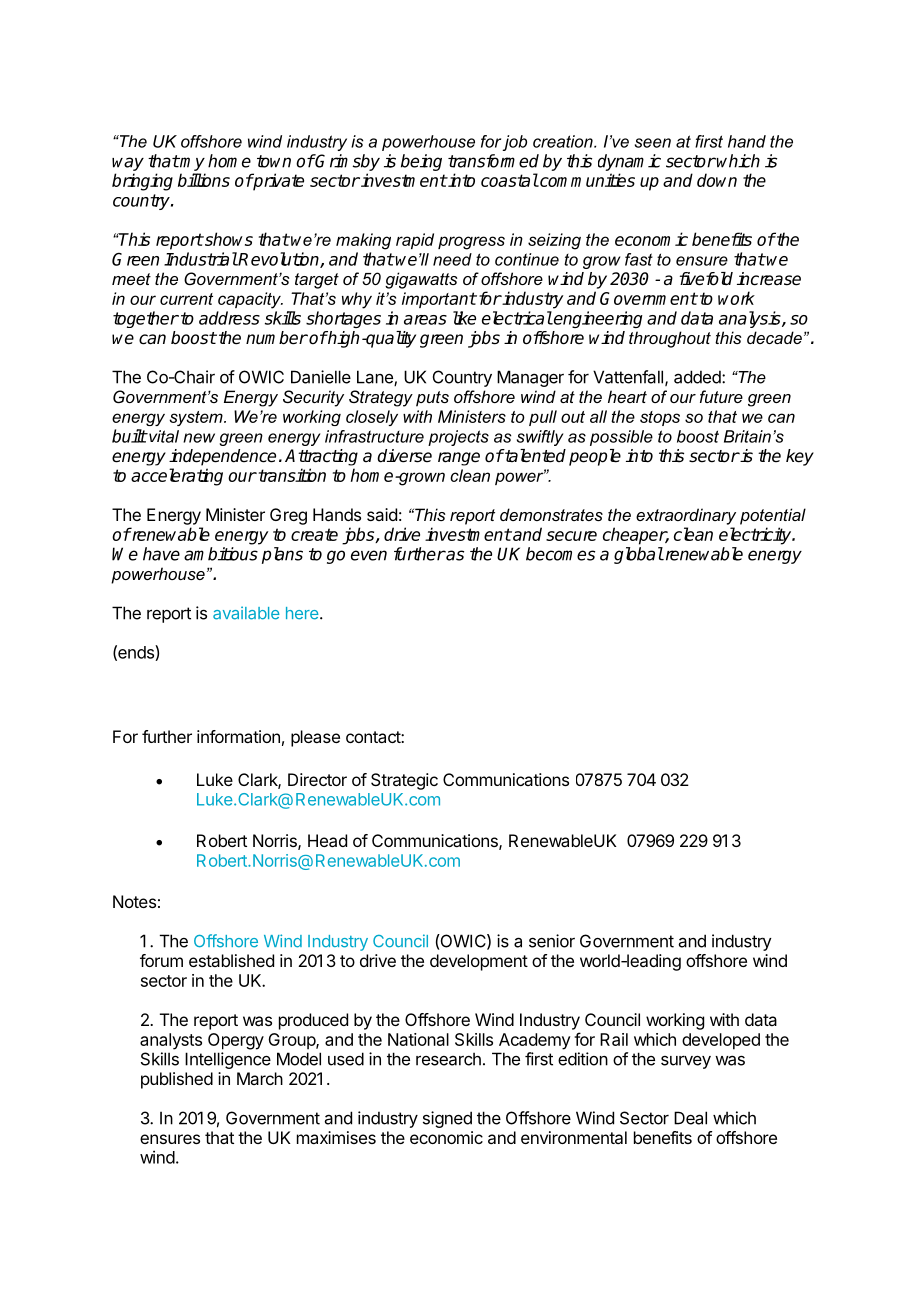  What do you see at coordinates (177, 1080) in the screenshot?
I see `published` at bounding box center [177, 1080].
